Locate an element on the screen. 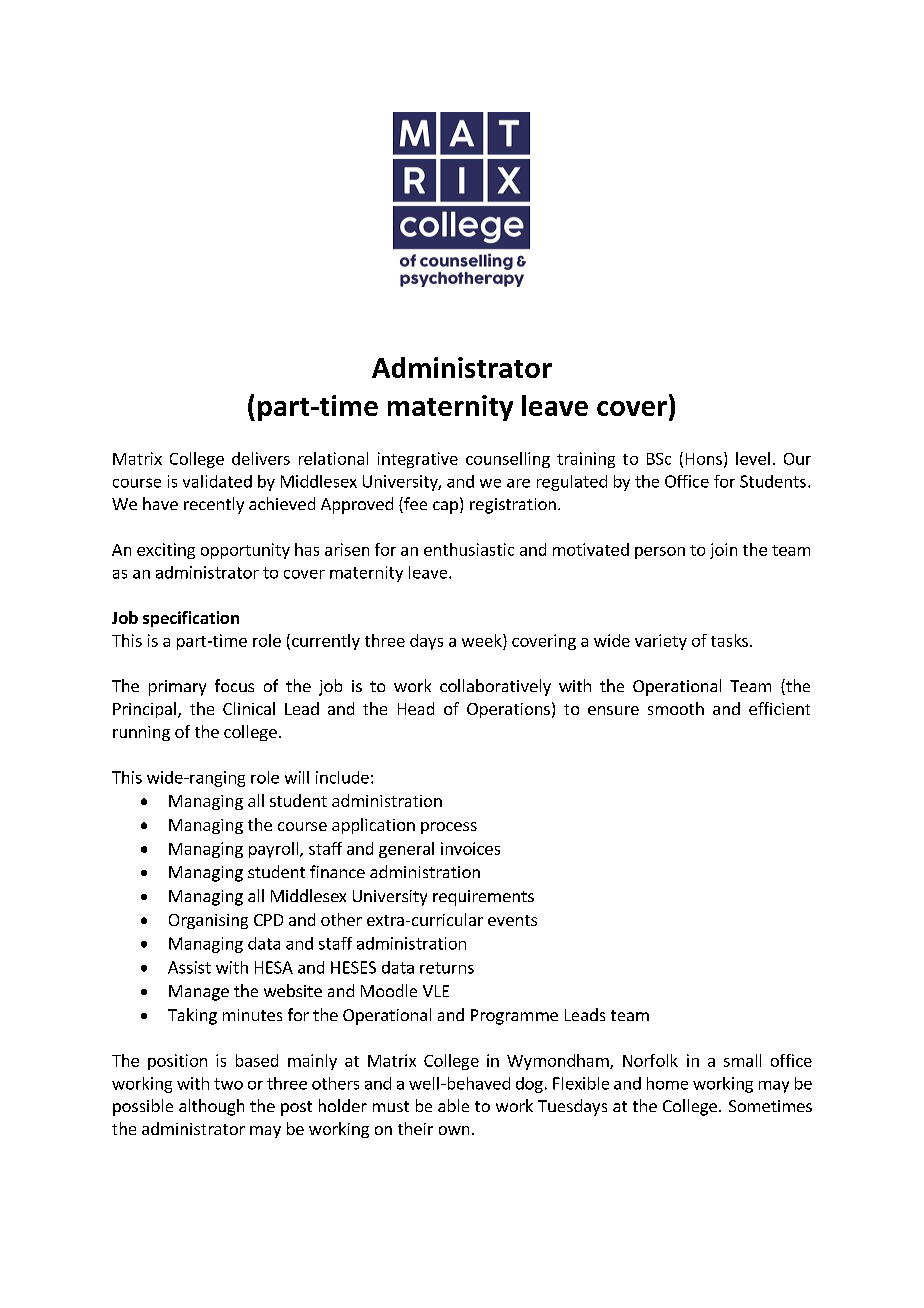 Image resolution: width=924 pixels, height=1308 pixels. validated is located at coordinates (217, 481).
